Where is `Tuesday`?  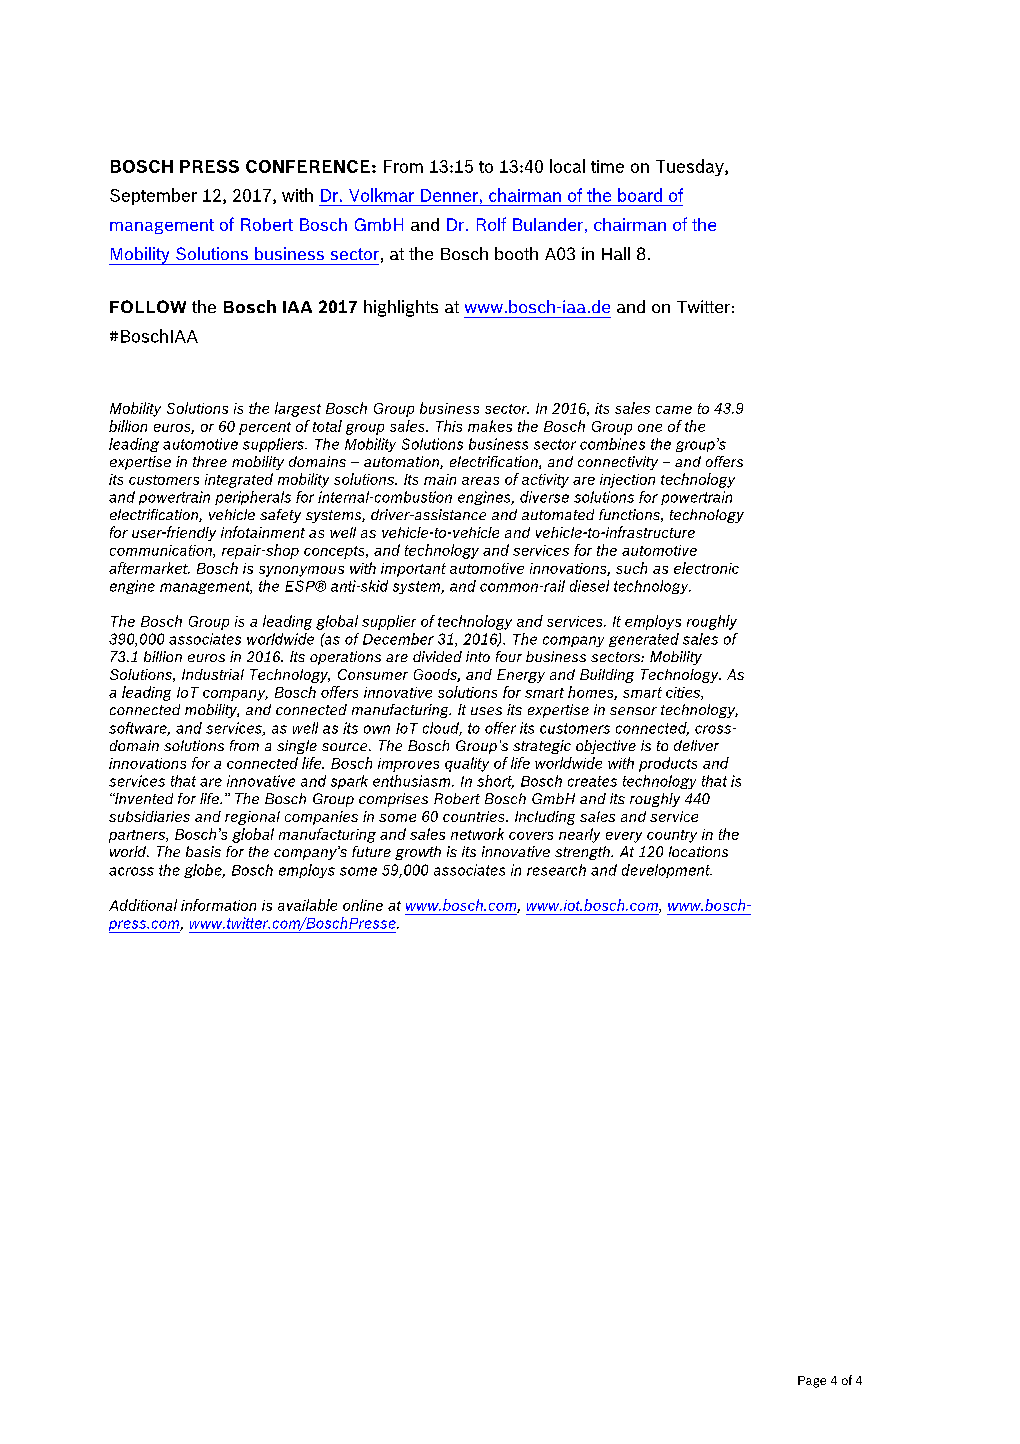 Tuesday is located at coordinates (691, 167).
